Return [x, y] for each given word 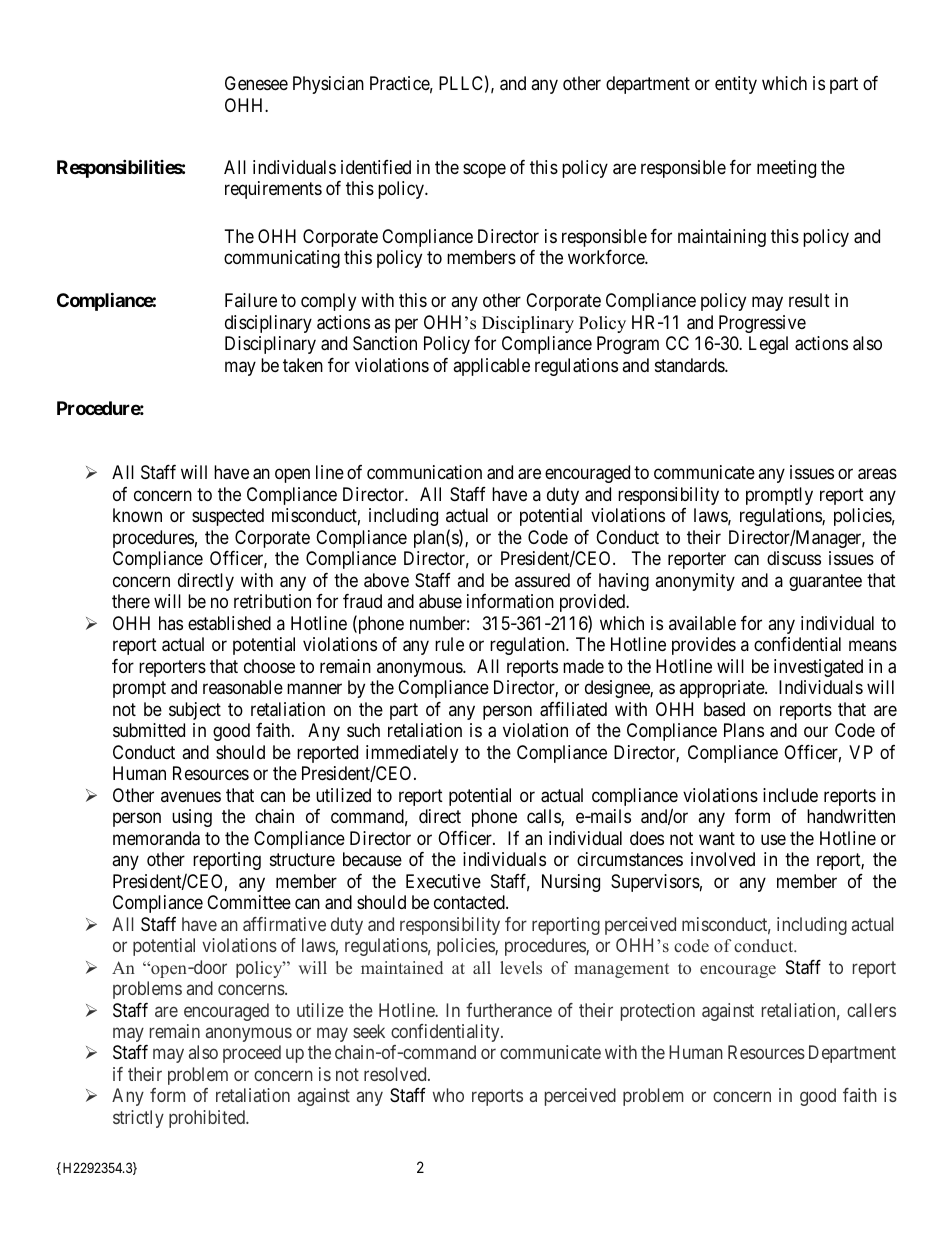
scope [484, 170]
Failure [251, 300]
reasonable [243, 687]
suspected [228, 517]
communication [424, 472]
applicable [491, 367]
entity [736, 85]
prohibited [208, 1119]
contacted [470, 902]
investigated [818, 668]
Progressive [762, 324]
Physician [328, 85]
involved [723, 859]
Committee [249, 902]
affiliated [573, 709]
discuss [794, 558]
